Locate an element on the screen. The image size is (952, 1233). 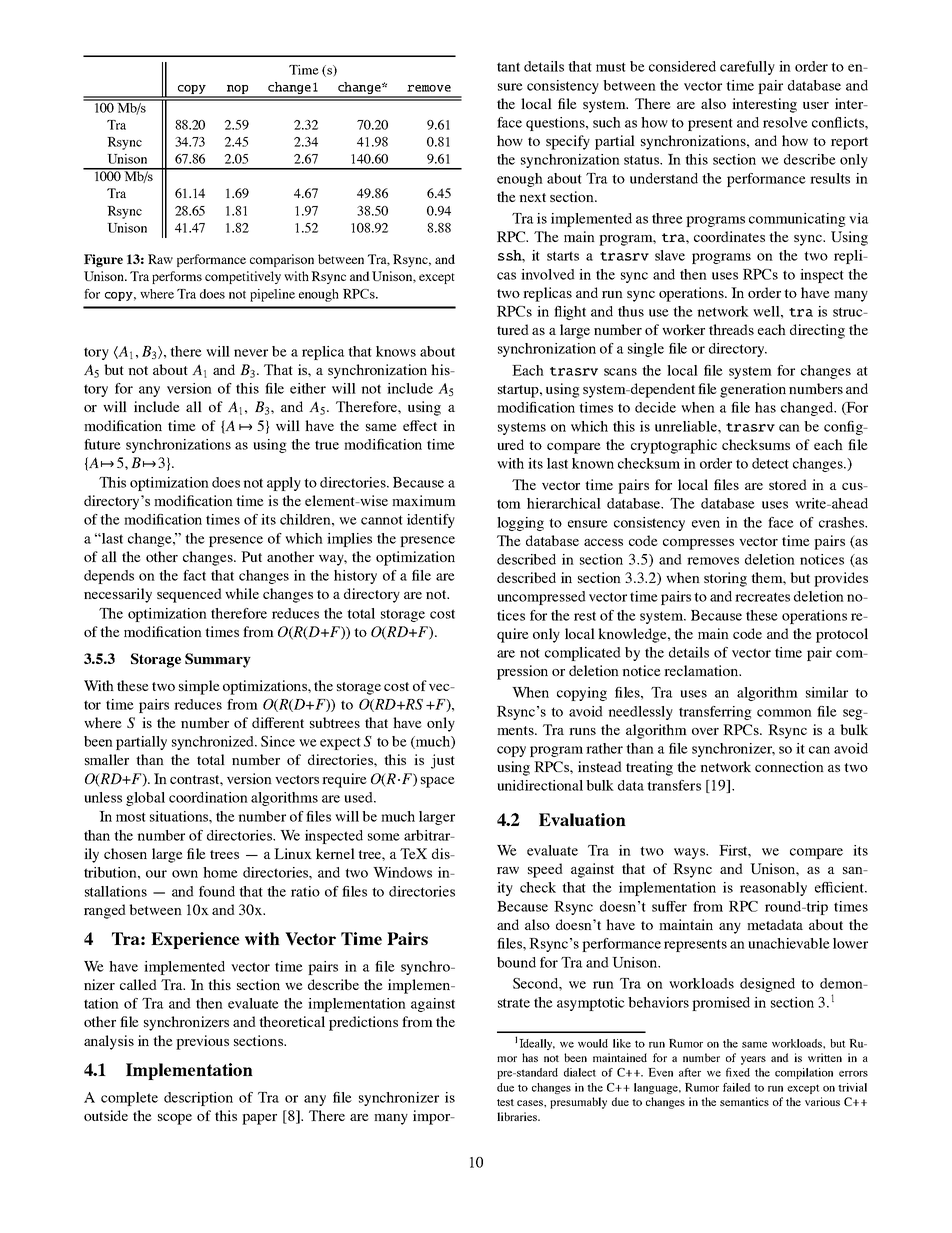
threads is located at coordinates (731, 329).
